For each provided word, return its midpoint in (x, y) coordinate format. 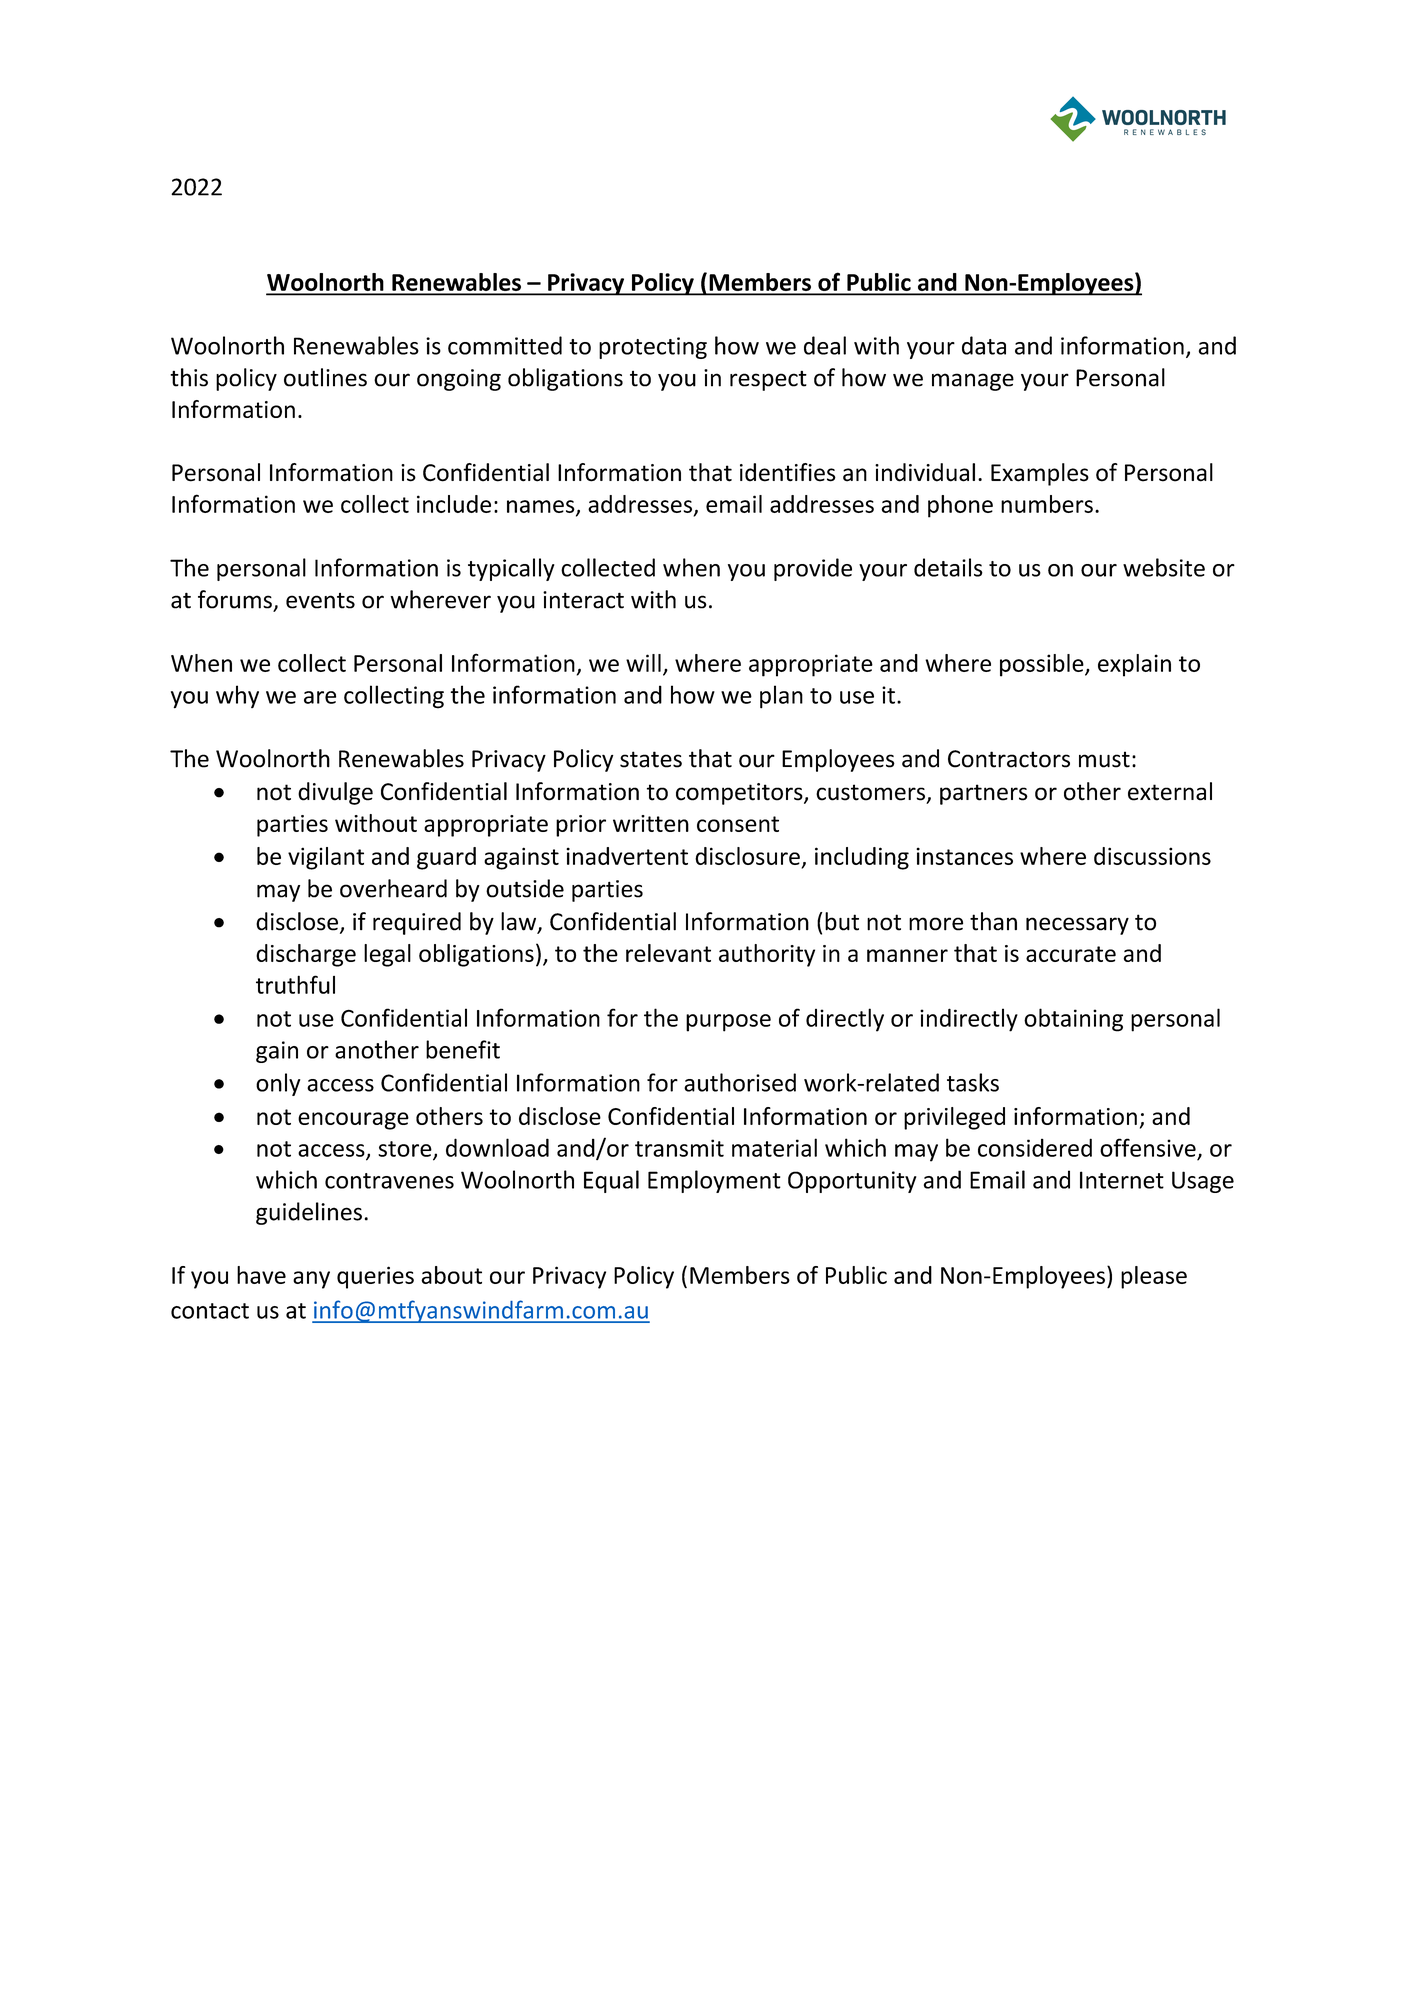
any (311, 1280)
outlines (325, 377)
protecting (653, 348)
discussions (1152, 856)
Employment (714, 1181)
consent (738, 824)
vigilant (326, 858)
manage (973, 382)
